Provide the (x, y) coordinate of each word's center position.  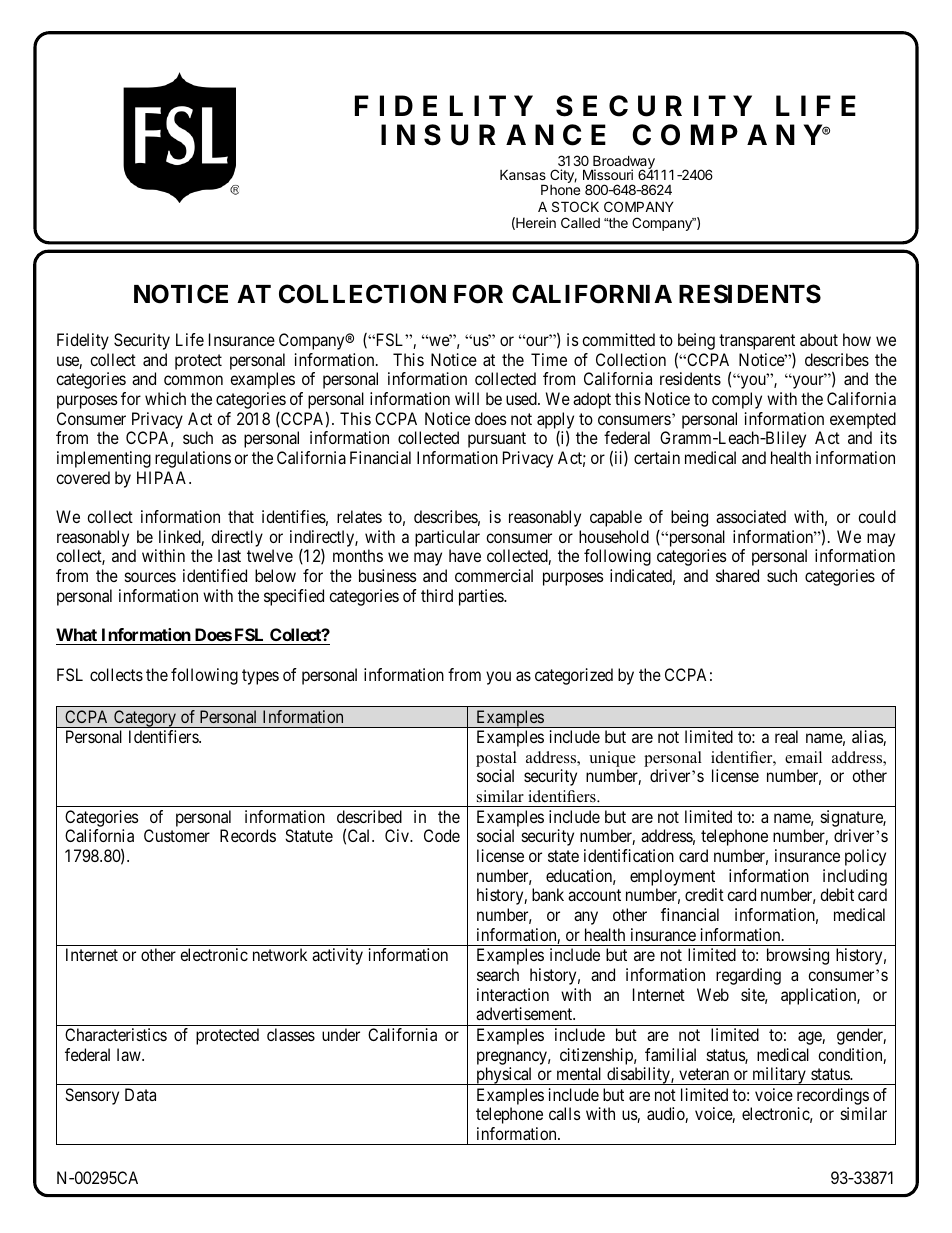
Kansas (523, 174)
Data (140, 1094)
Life (190, 339)
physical (504, 1076)
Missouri (608, 174)
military (779, 1076)
